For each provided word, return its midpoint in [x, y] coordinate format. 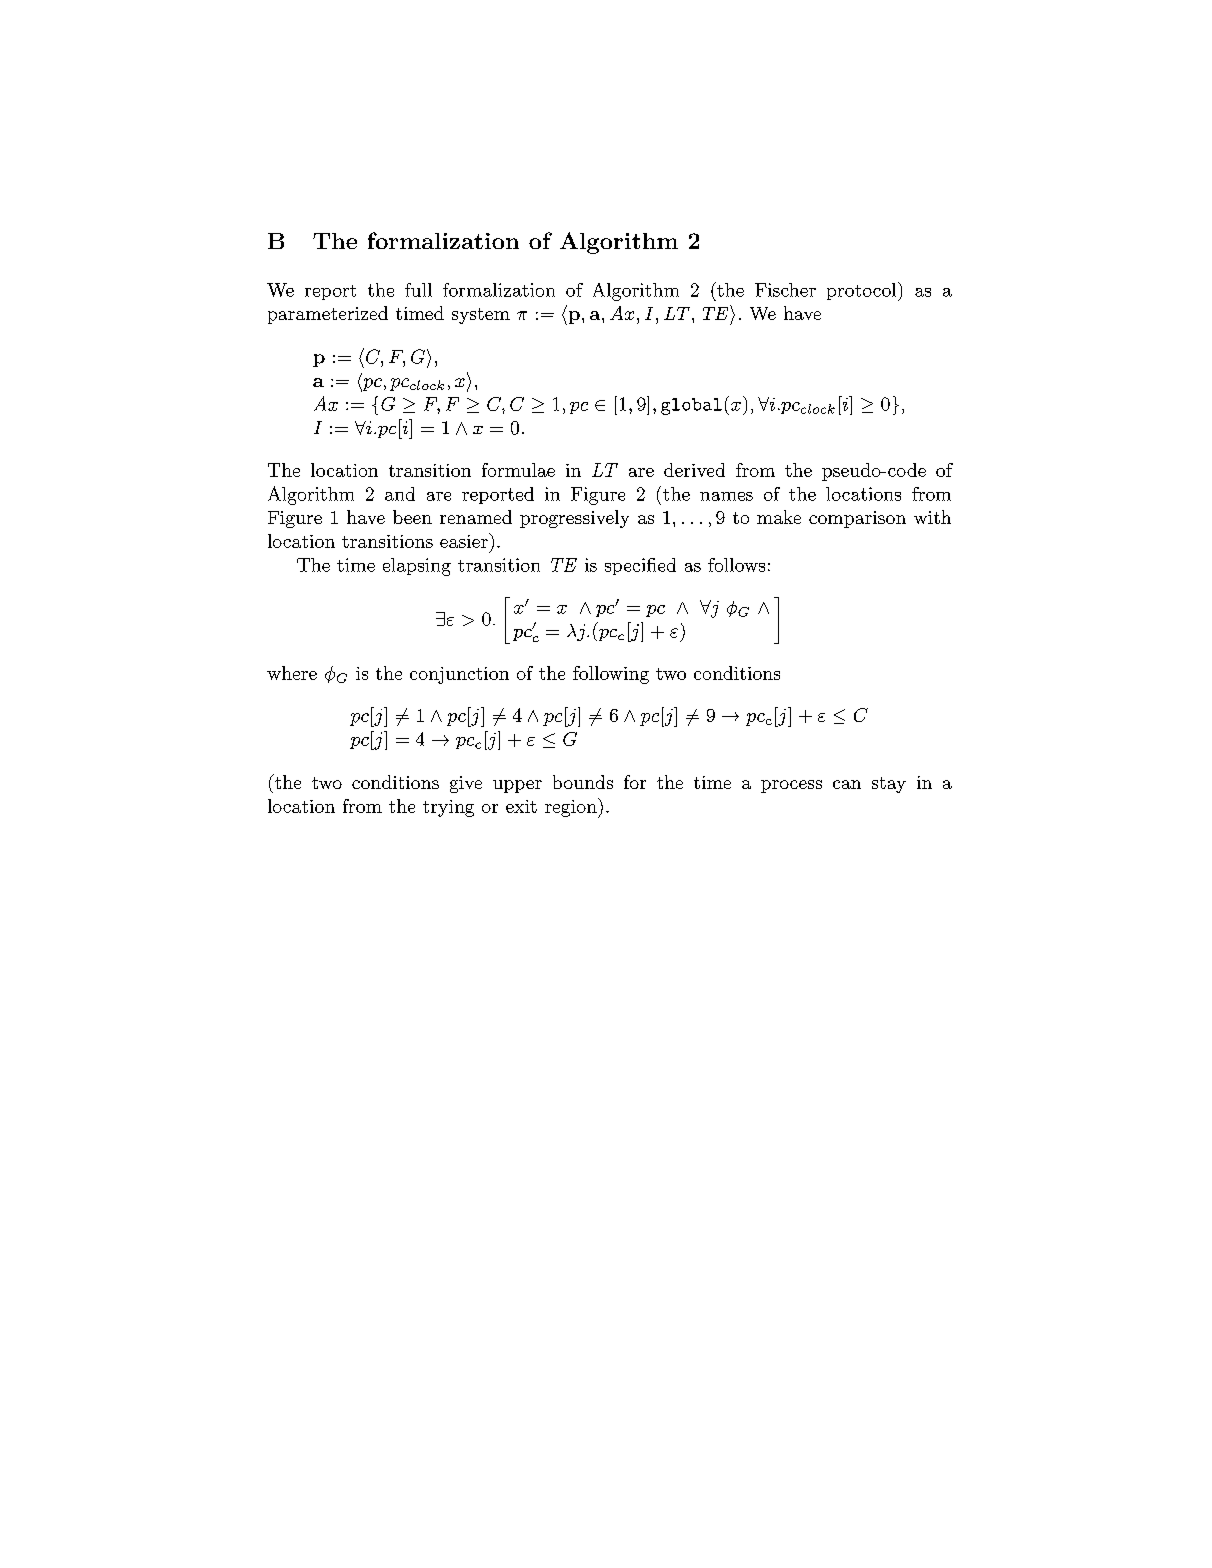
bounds [583, 782]
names [726, 496]
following [611, 675]
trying [448, 808]
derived [694, 470]
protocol [861, 291]
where [292, 673]
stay [889, 785]
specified [640, 566]
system [481, 316]
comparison [857, 519]
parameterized [328, 315]
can [847, 784]
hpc [370, 382]
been [412, 517]
